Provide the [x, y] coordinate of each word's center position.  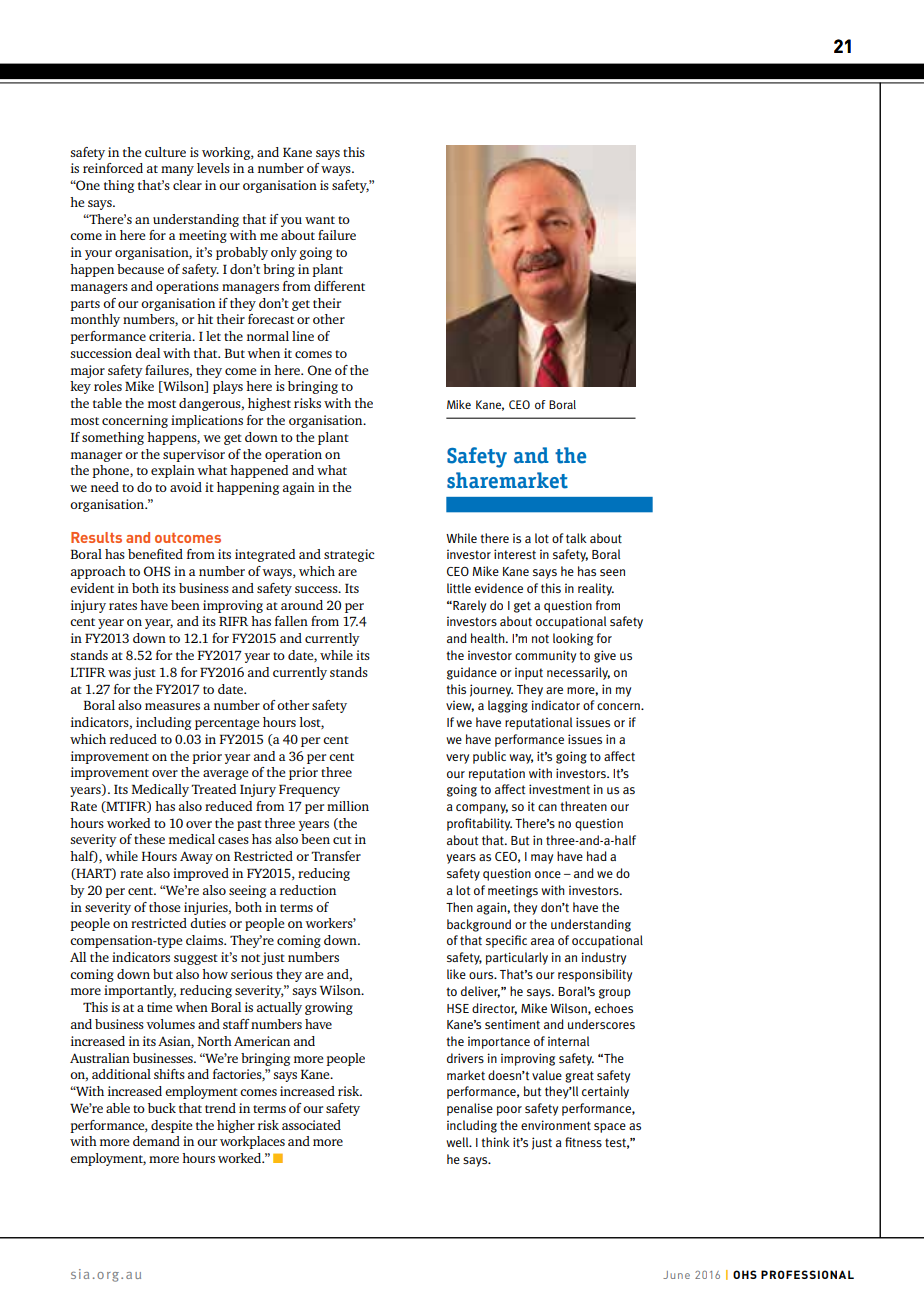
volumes [170, 1024]
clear [187, 185]
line [303, 336]
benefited [155, 554]
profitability [479, 824]
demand [156, 1141]
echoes [614, 1008]
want [320, 220]
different [339, 286]
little [459, 588]
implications [207, 421]
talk [576, 538]
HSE [458, 1008]
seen [612, 572]
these [149, 839]
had [597, 856]
